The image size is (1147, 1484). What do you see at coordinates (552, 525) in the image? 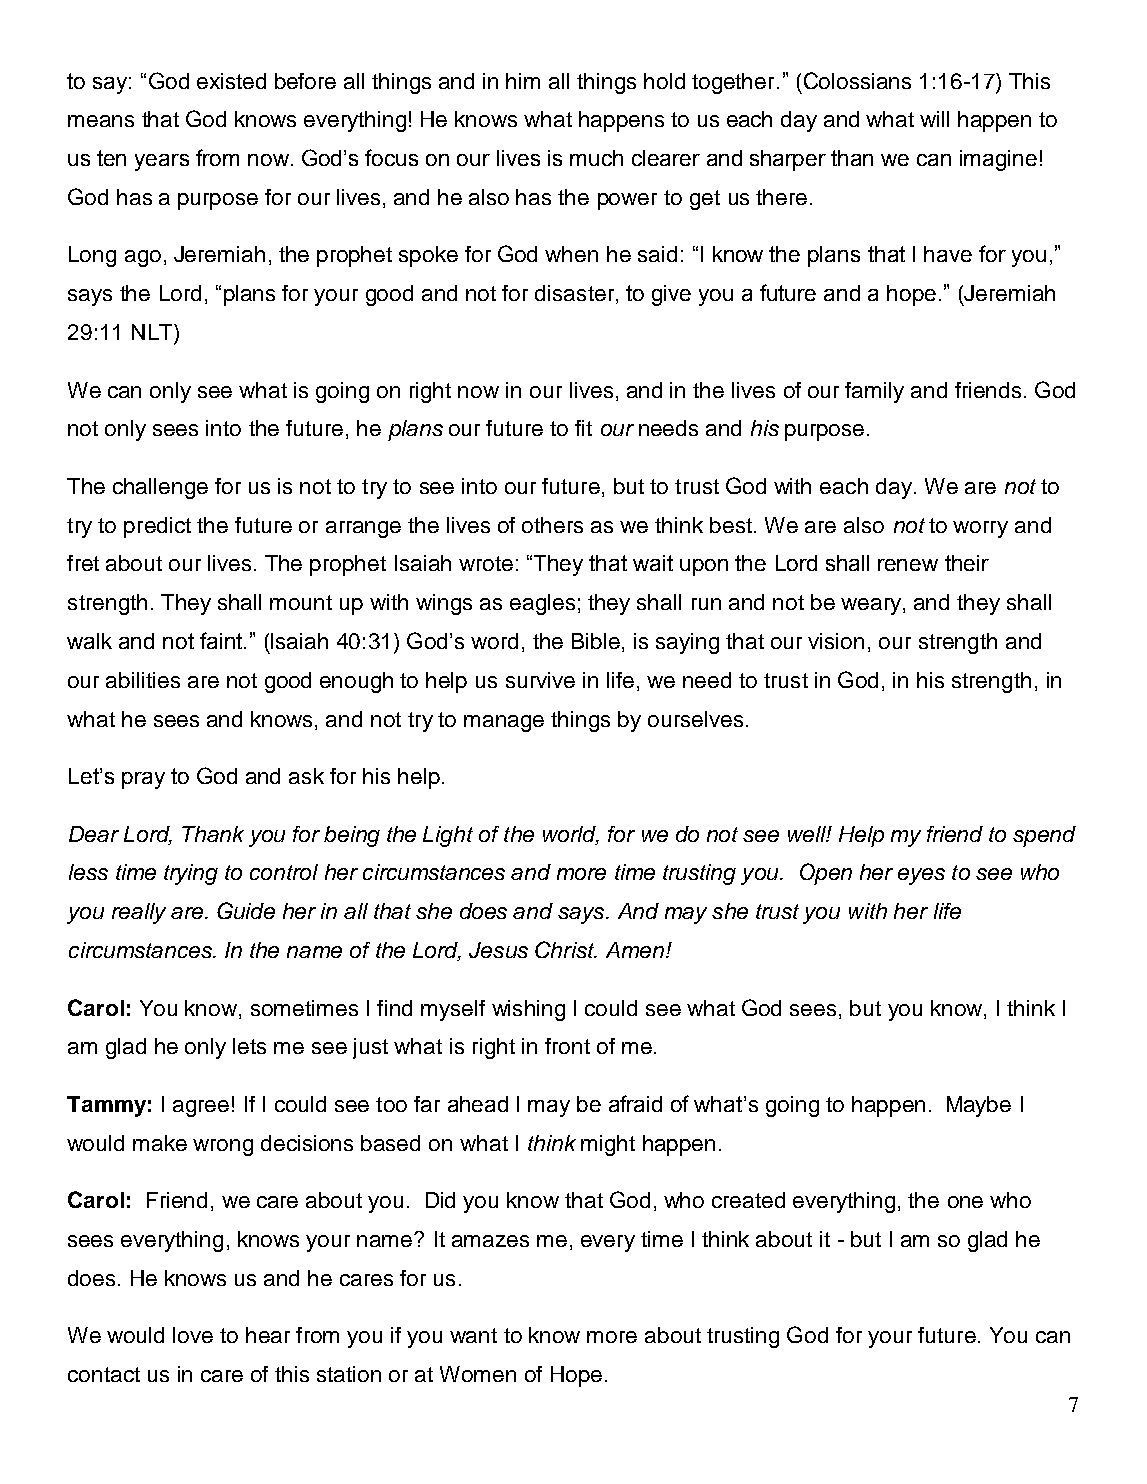
I see `others` at bounding box center [552, 525].
